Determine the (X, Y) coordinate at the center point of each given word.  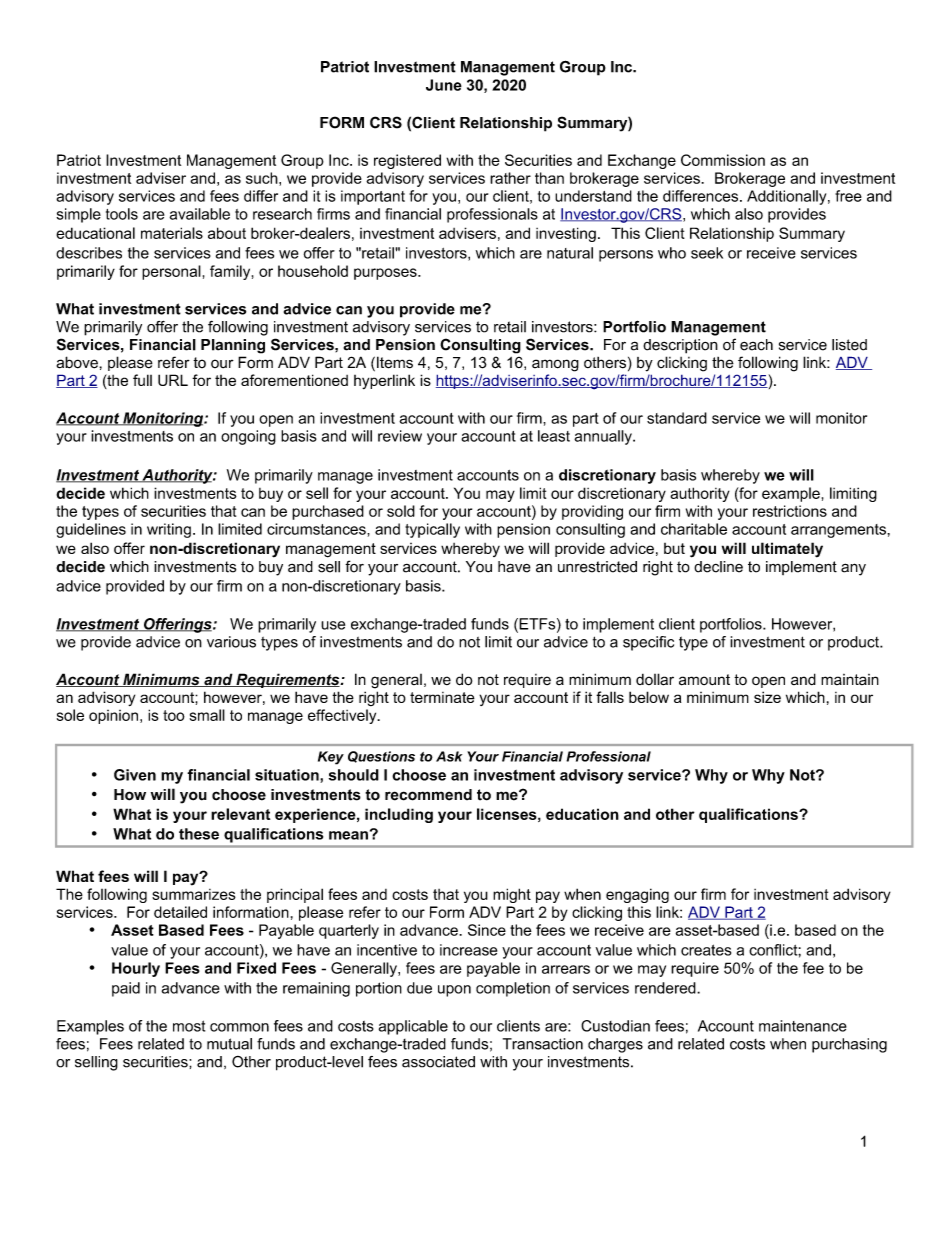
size (767, 697)
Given (135, 775)
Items (395, 362)
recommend (428, 795)
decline (718, 567)
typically (432, 530)
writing (169, 530)
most (189, 1026)
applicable (413, 1027)
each (756, 345)
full (142, 380)
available (200, 214)
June (444, 85)
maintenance (803, 1026)
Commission (723, 160)
